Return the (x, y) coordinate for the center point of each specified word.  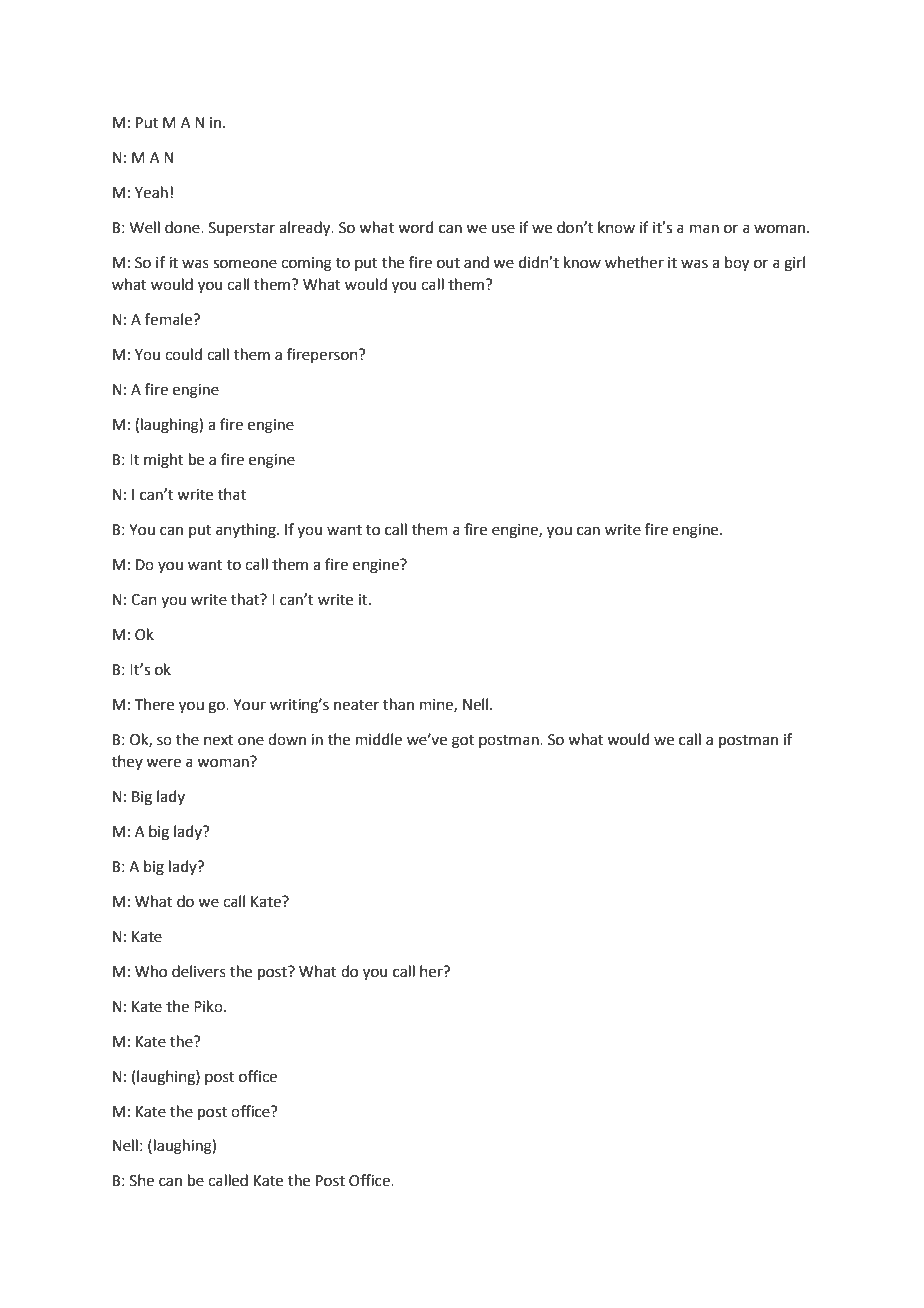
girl (794, 264)
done (183, 227)
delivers (199, 971)
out (448, 263)
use (503, 229)
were (163, 763)
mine (437, 705)
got (463, 742)
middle (379, 739)
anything (247, 531)
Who (151, 971)
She (142, 1180)
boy (737, 264)
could (183, 354)
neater (356, 705)
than (398, 704)
